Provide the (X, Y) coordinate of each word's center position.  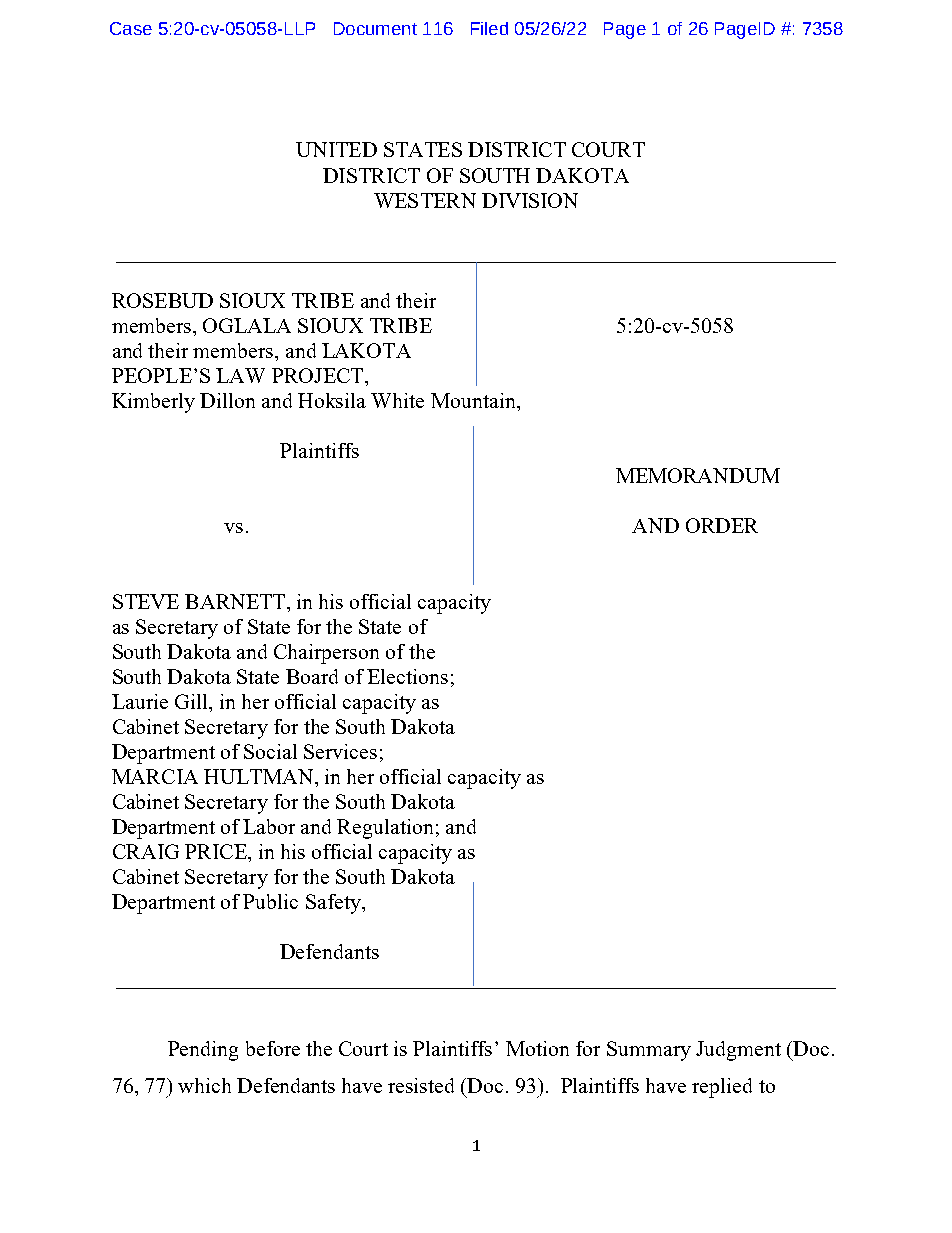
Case (131, 28)
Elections (407, 676)
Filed (489, 28)
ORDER (722, 525)
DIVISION (530, 200)
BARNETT (236, 601)
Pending (203, 1051)
